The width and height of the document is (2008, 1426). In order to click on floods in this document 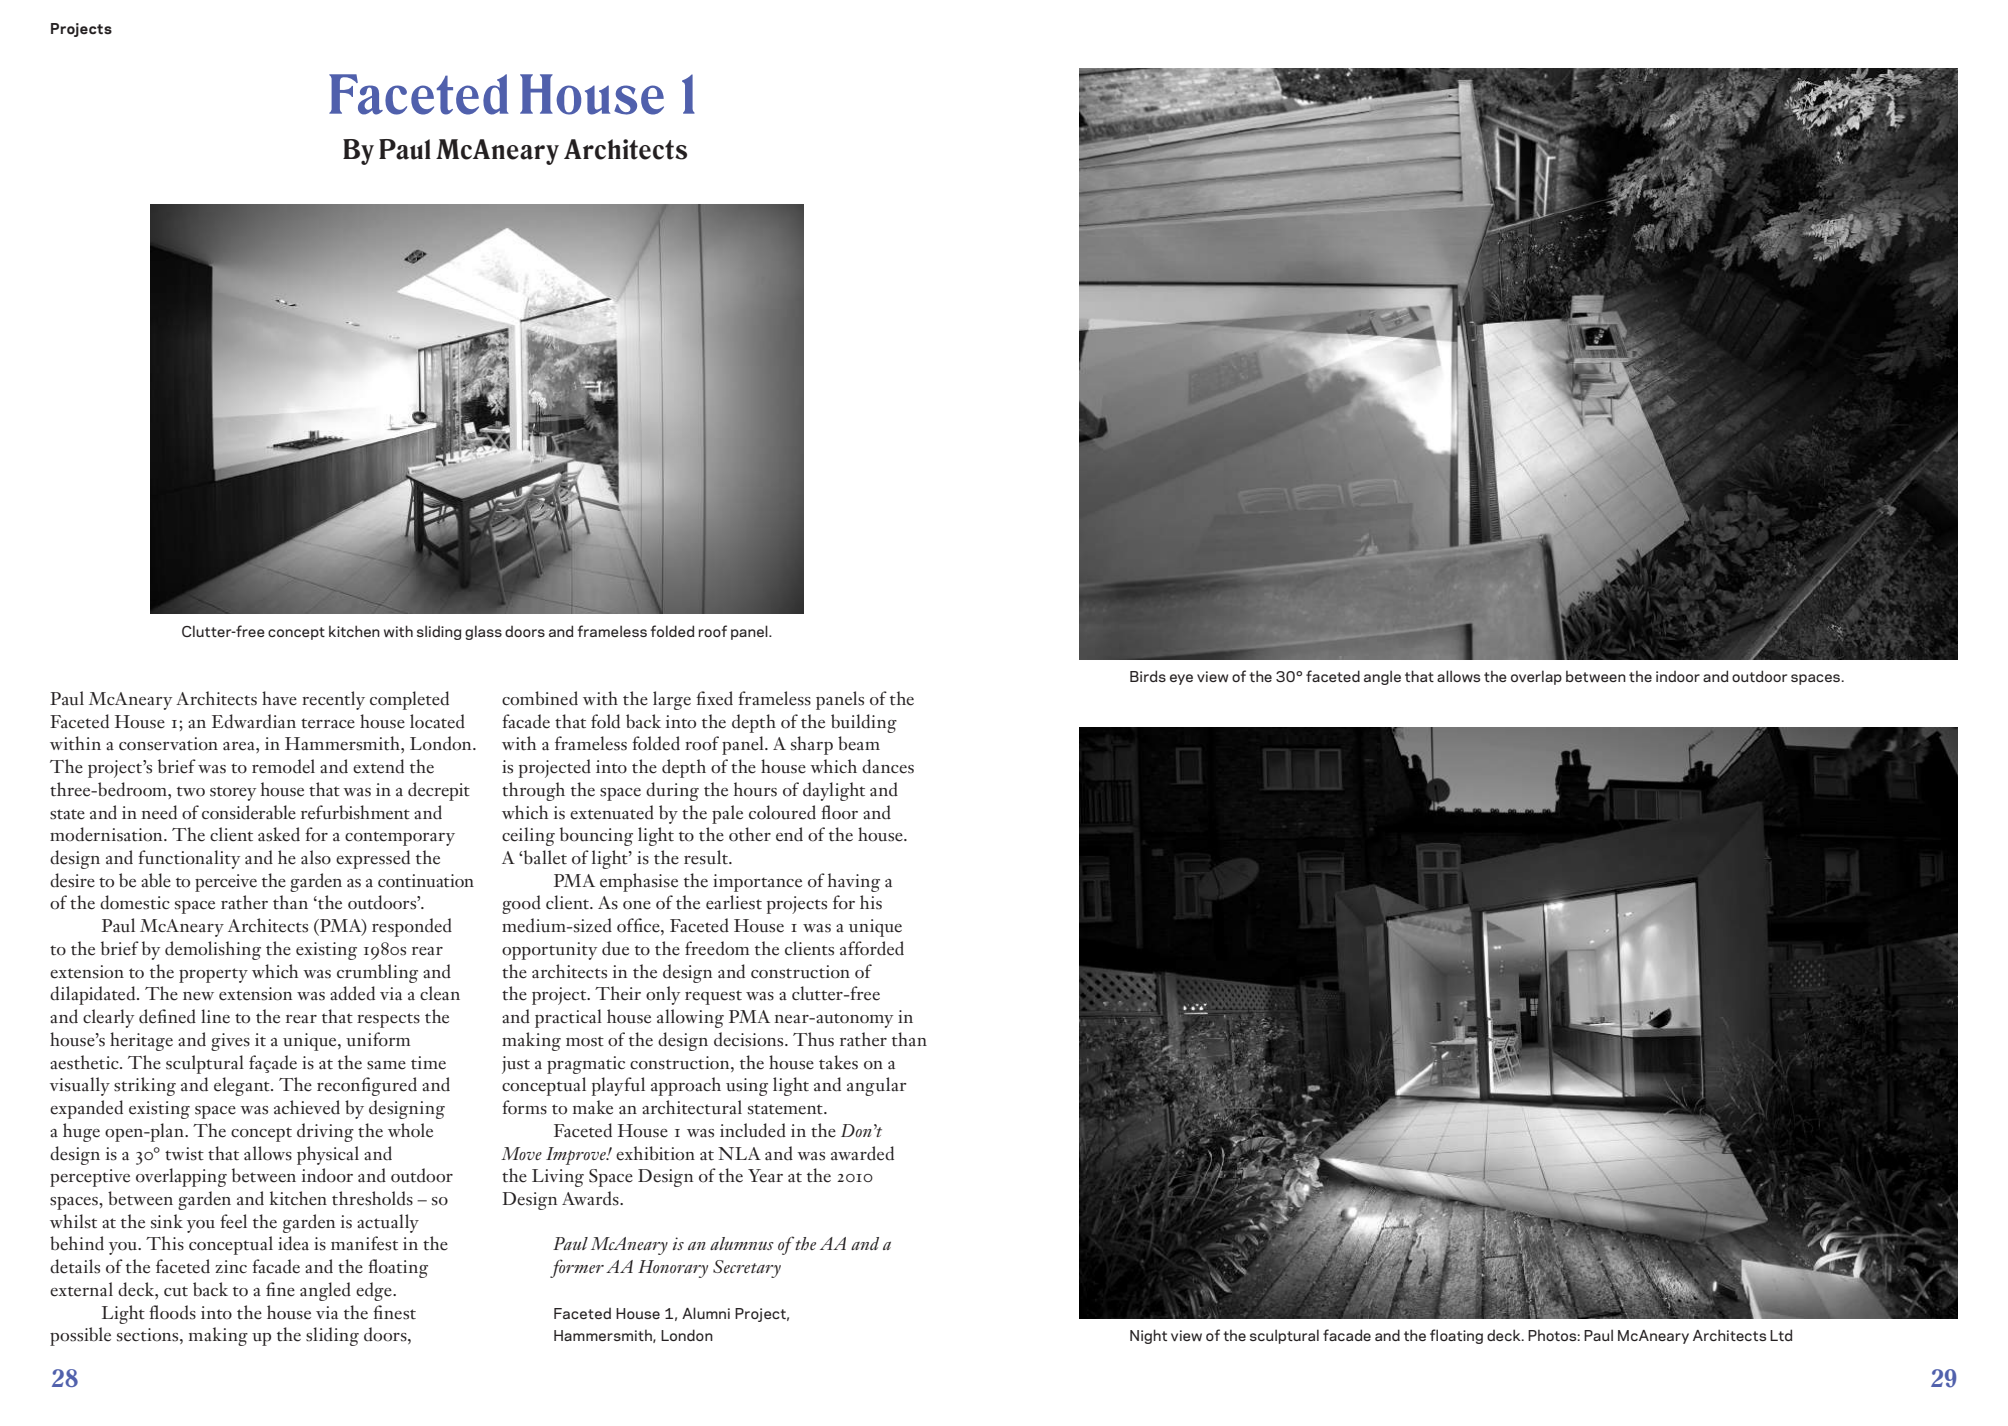, I will do `click(172, 1312)`.
